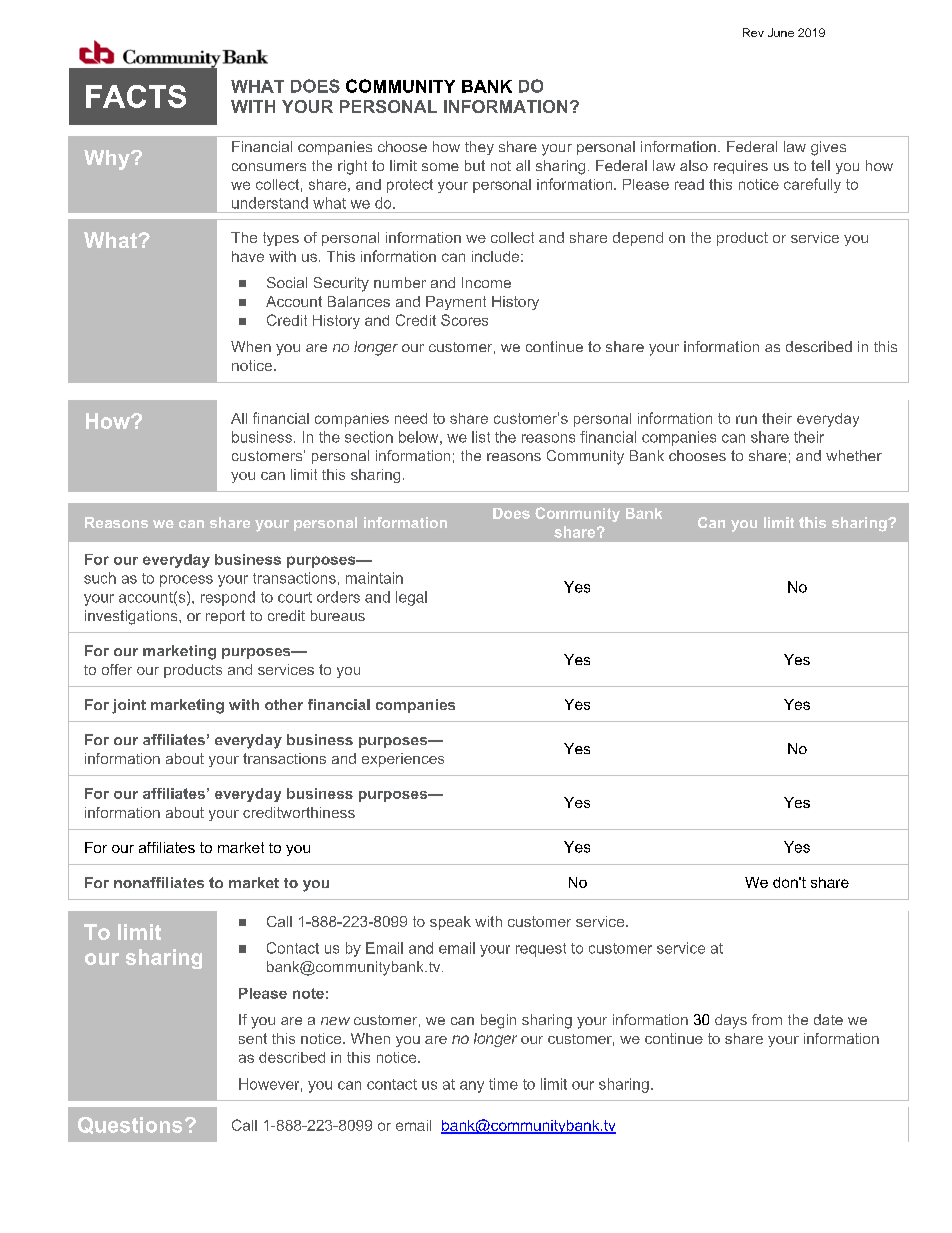 This screenshot has width=952, height=1233. I want to click on Rev, so click(753, 32).
